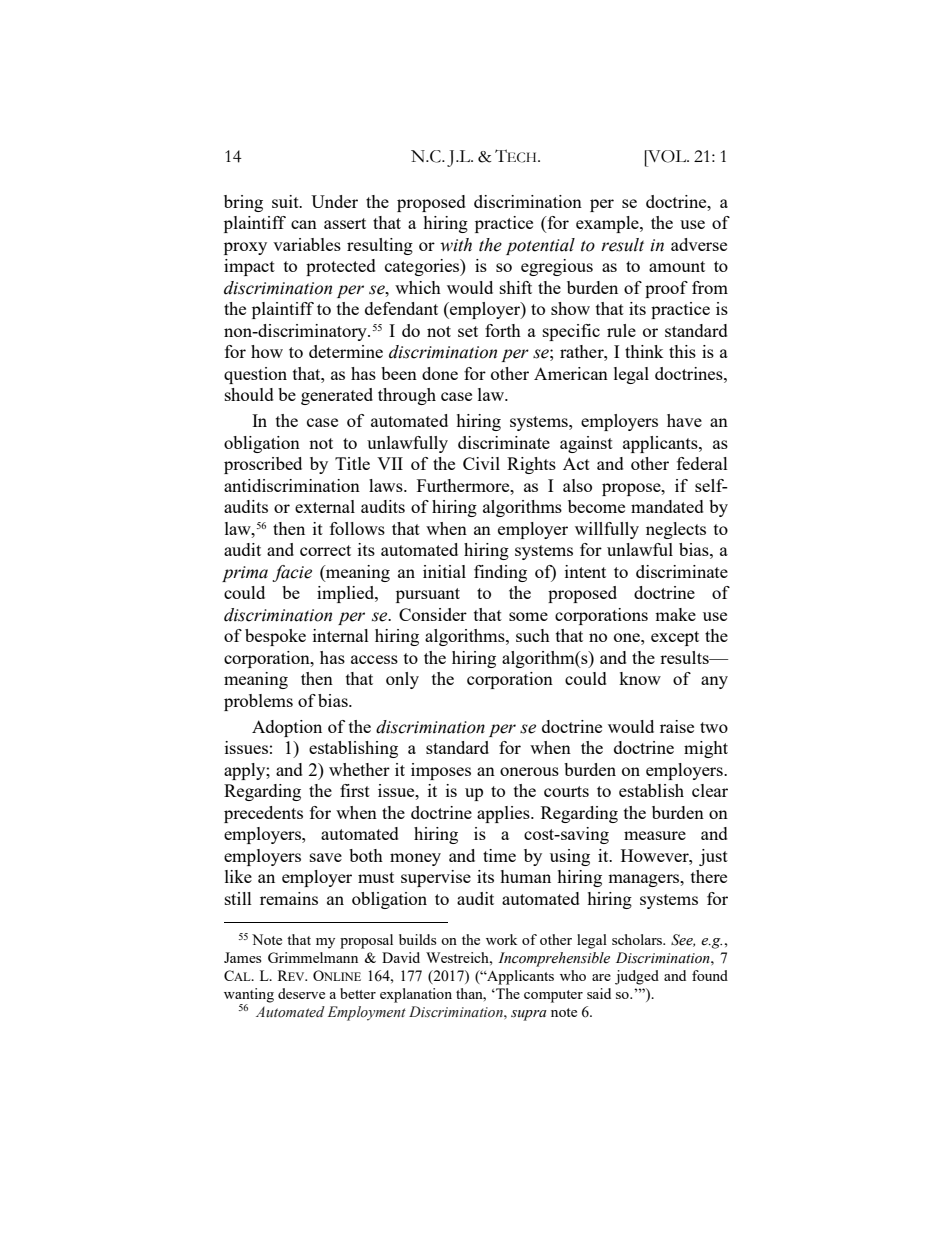  I want to click on Adoption, so click(287, 728).
